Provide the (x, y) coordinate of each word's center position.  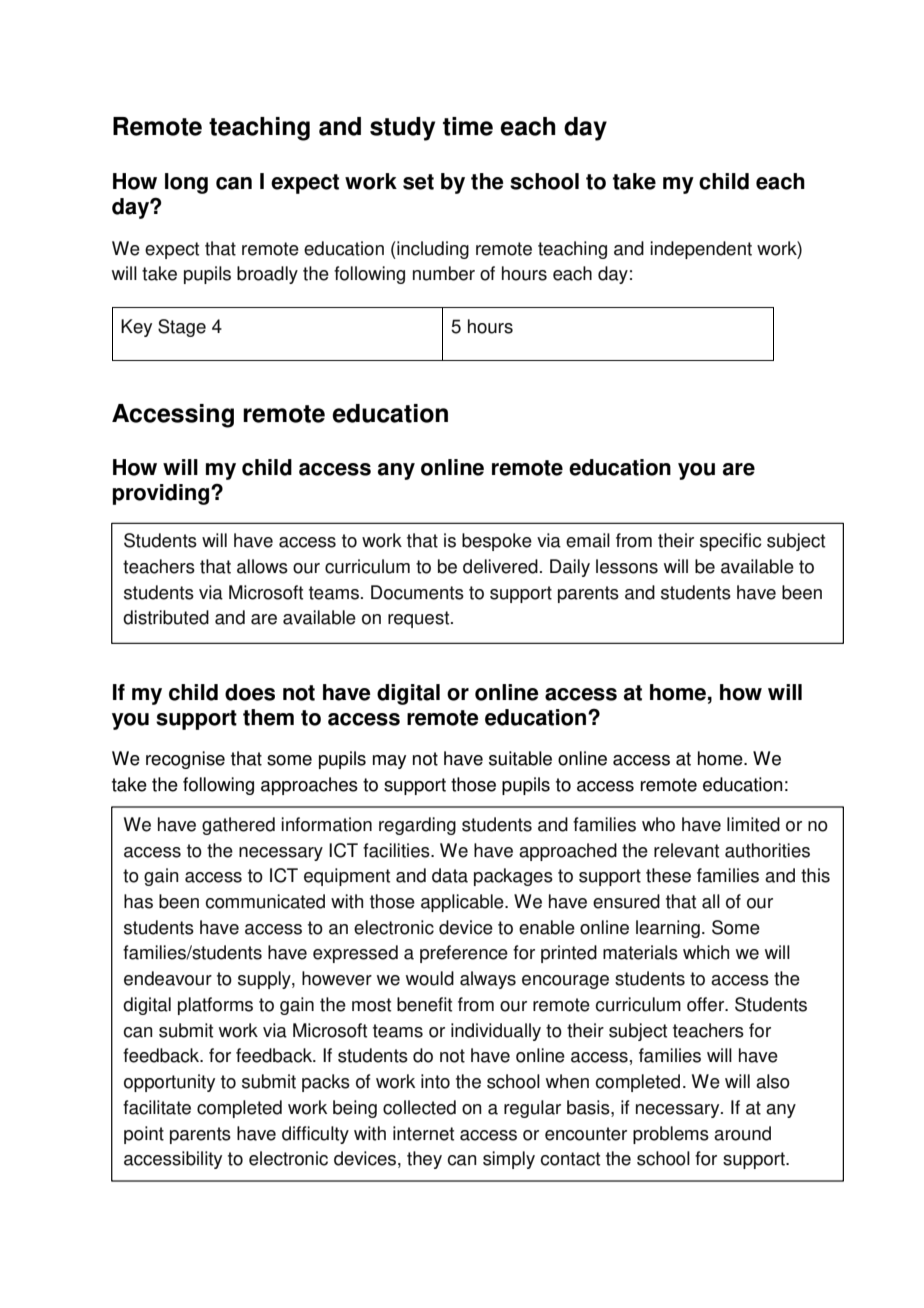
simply (509, 1160)
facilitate (157, 1107)
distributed (166, 617)
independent (701, 250)
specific (730, 542)
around (742, 1133)
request (420, 619)
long (186, 183)
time (468, 126)
